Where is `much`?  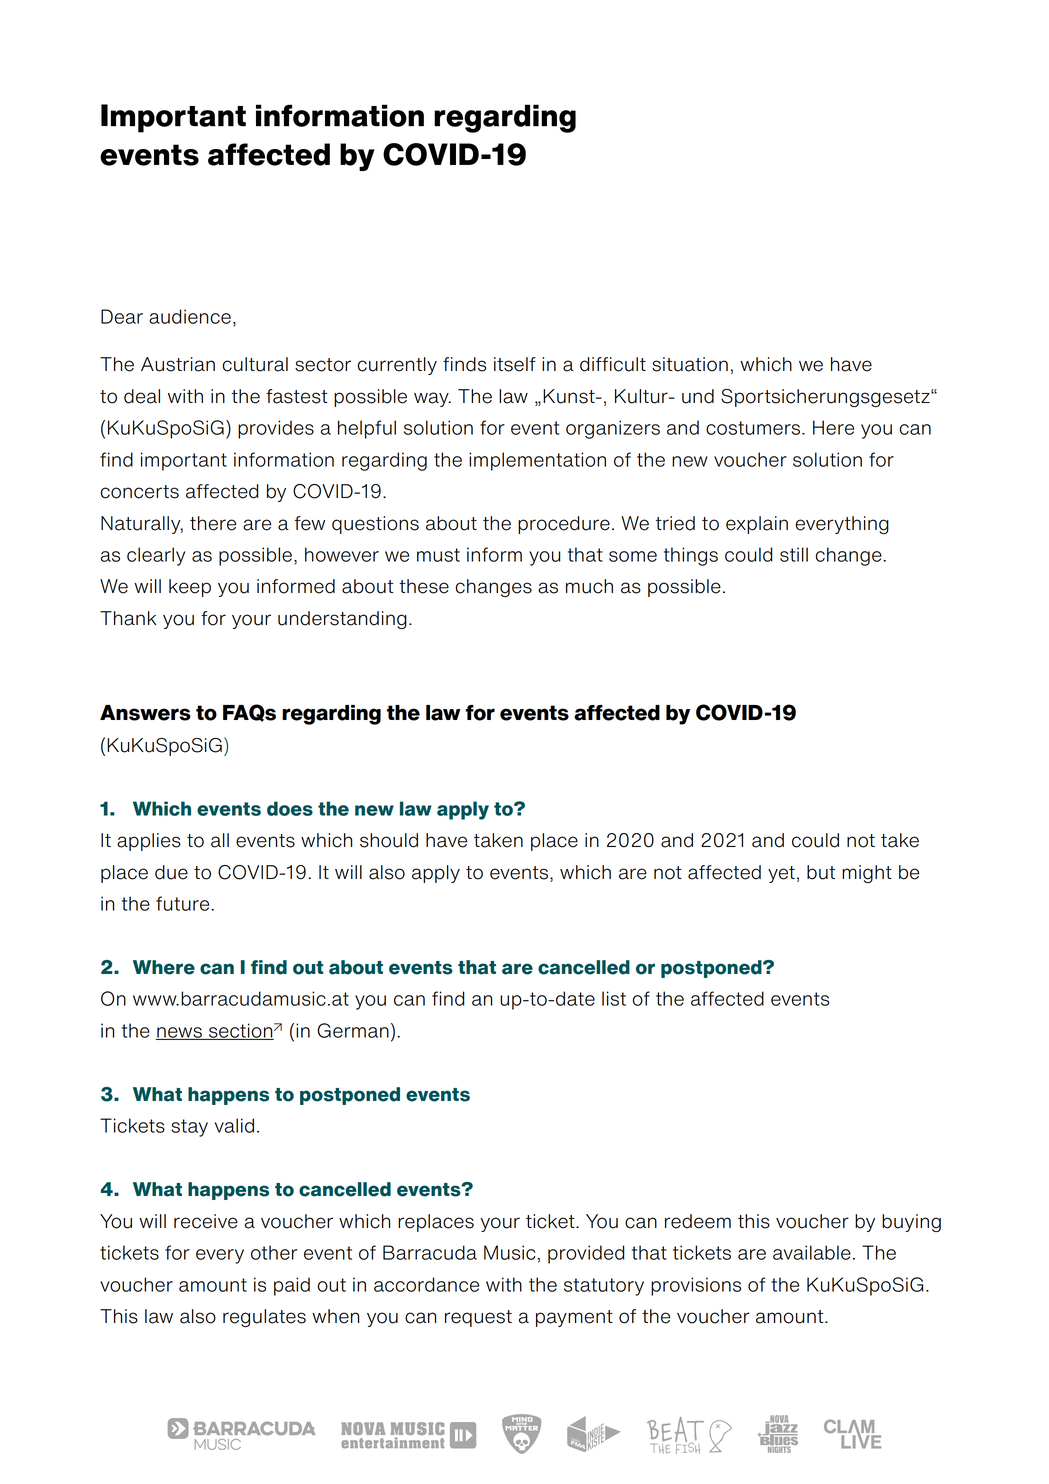
much is located at coordinates (589, 586).
